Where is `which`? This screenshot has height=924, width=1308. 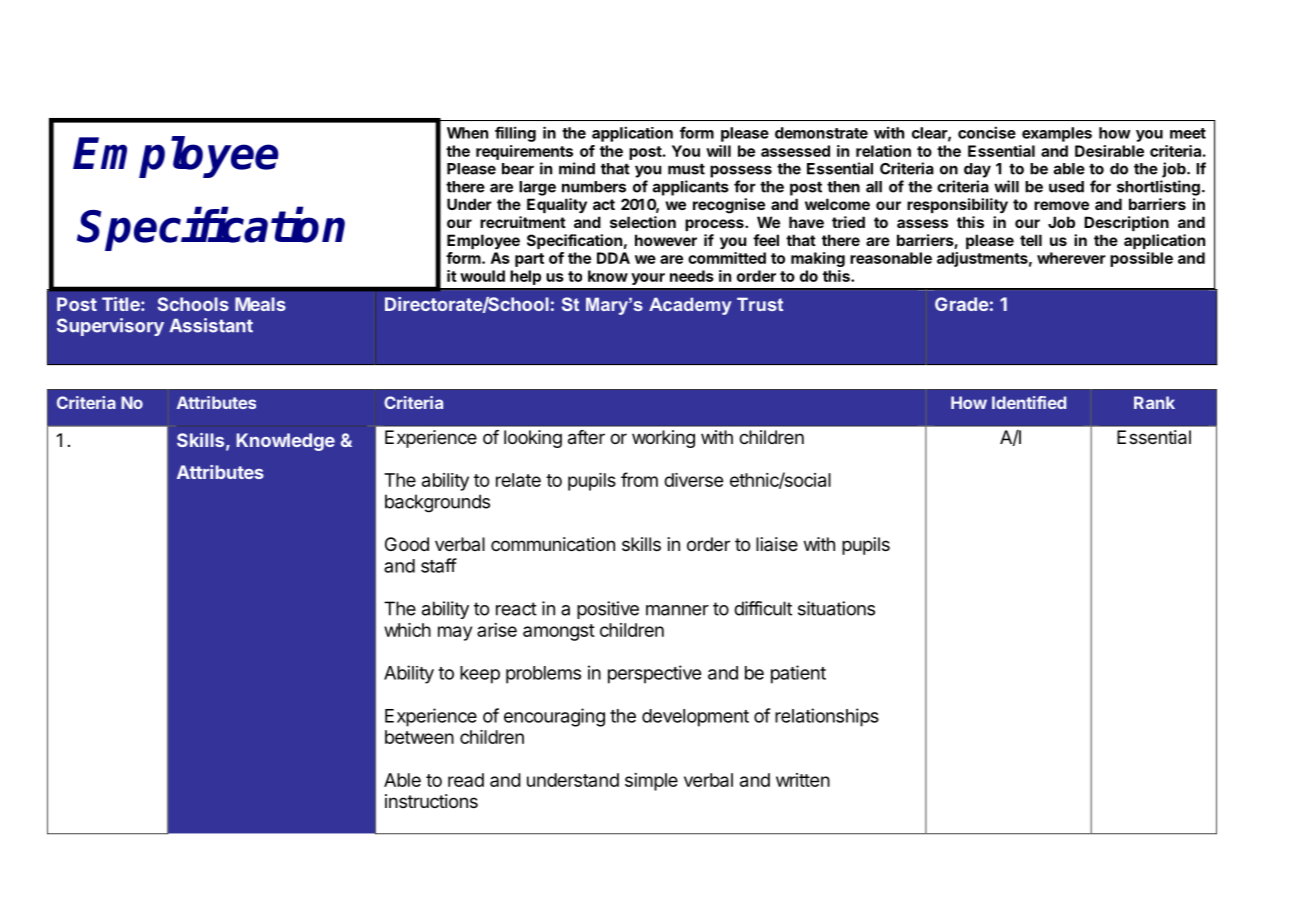
which is located at coordinates (407, 630).
